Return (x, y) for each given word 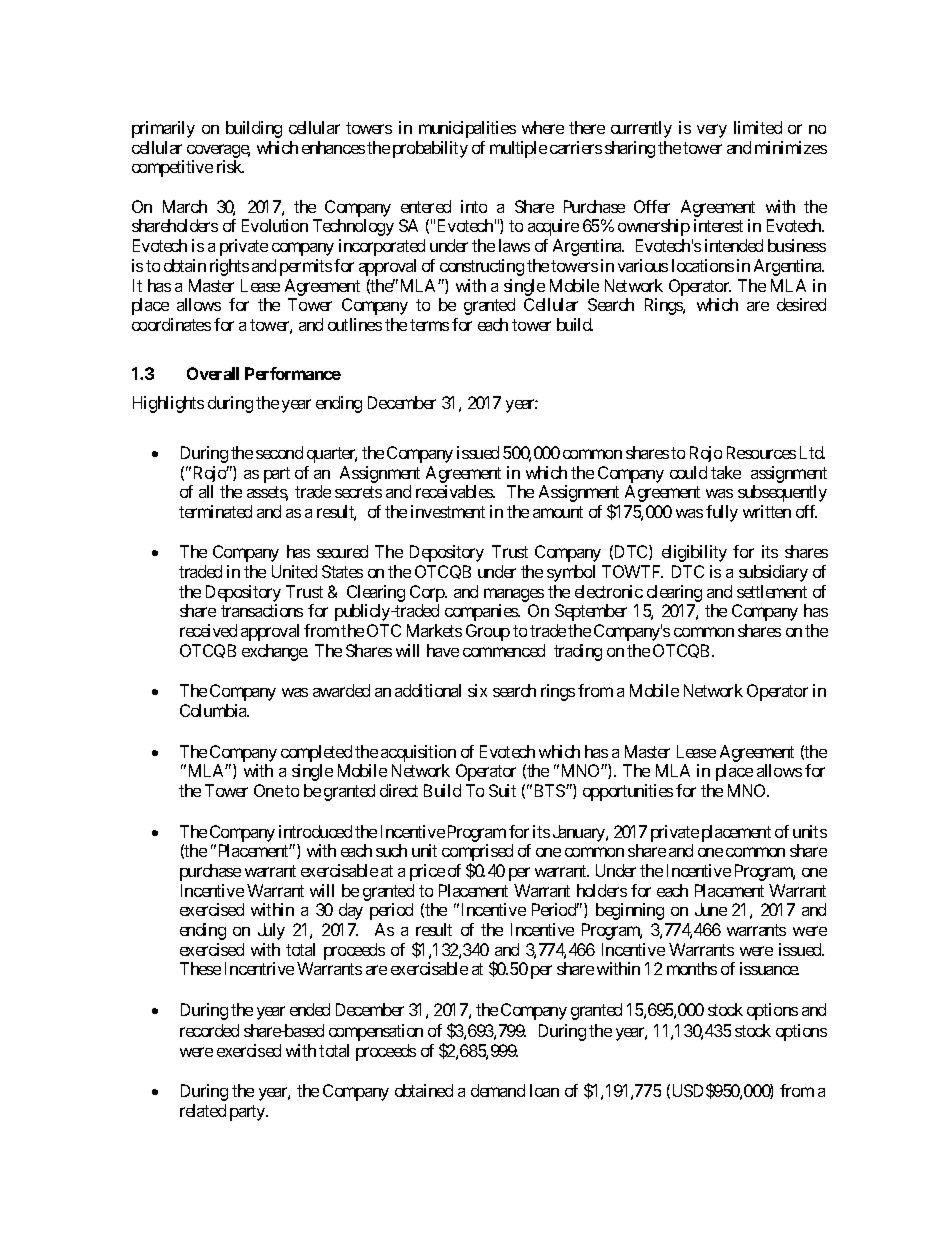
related (203, 1110)
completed (316, 753)
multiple (518, 149)
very (712, 131)
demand (498, 1090)
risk (230, 166)
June (711, 909)
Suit (502, 790)
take (726, 472)
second (279, 452)
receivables (455, 491)
